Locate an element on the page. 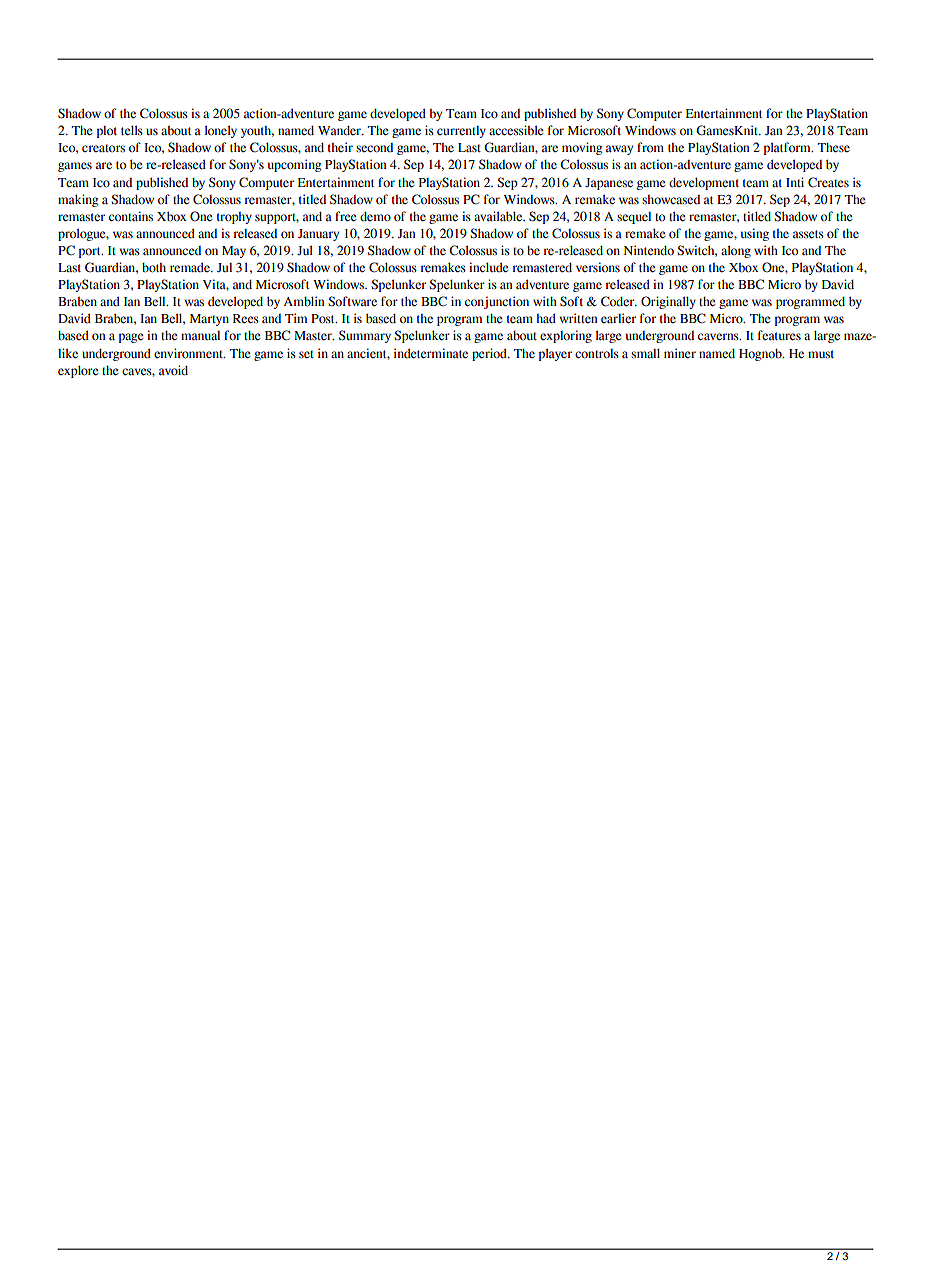  currently is located at coordinates (461, 132).
